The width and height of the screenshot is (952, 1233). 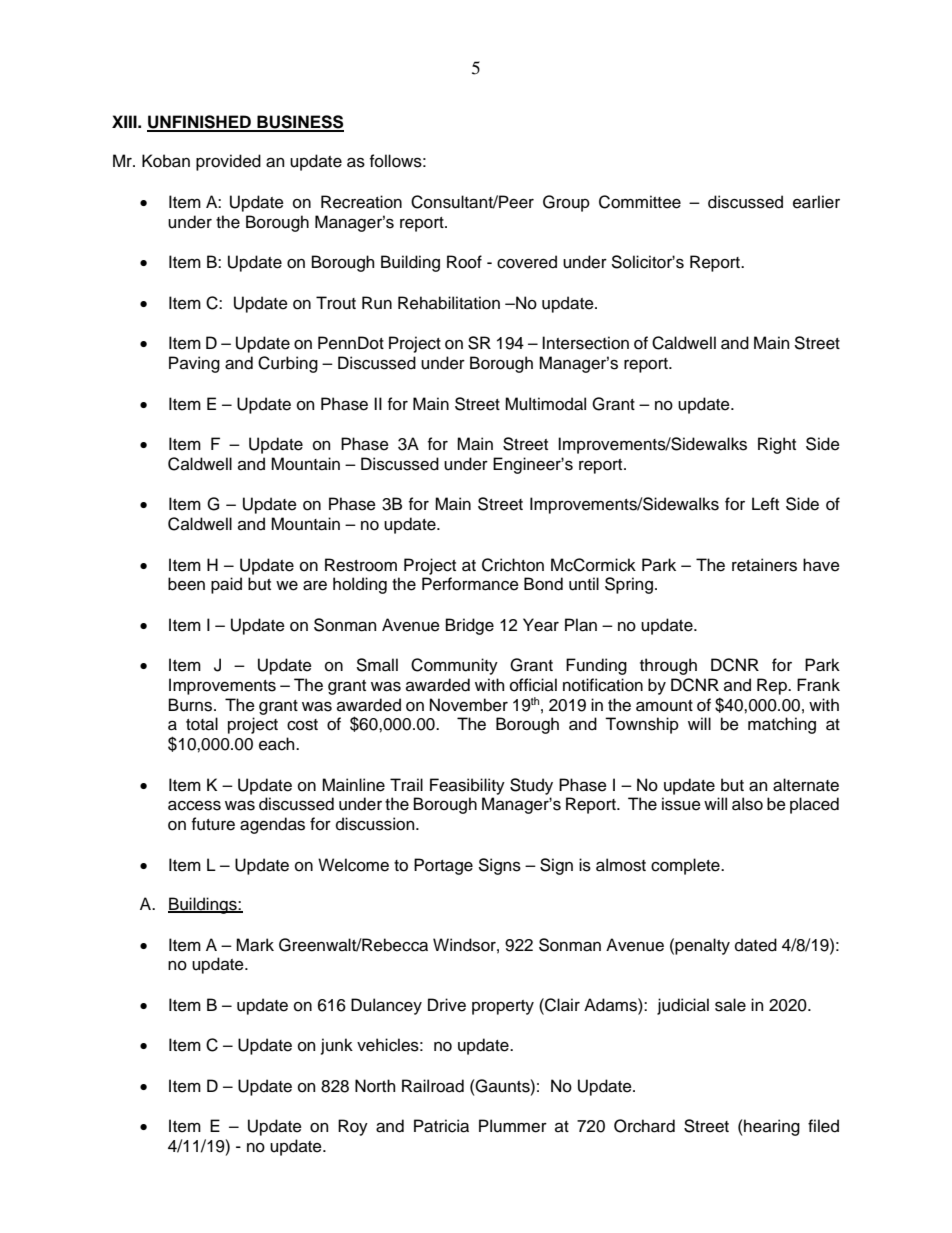 I want to click on agendas, so click(x=272, y=825).
